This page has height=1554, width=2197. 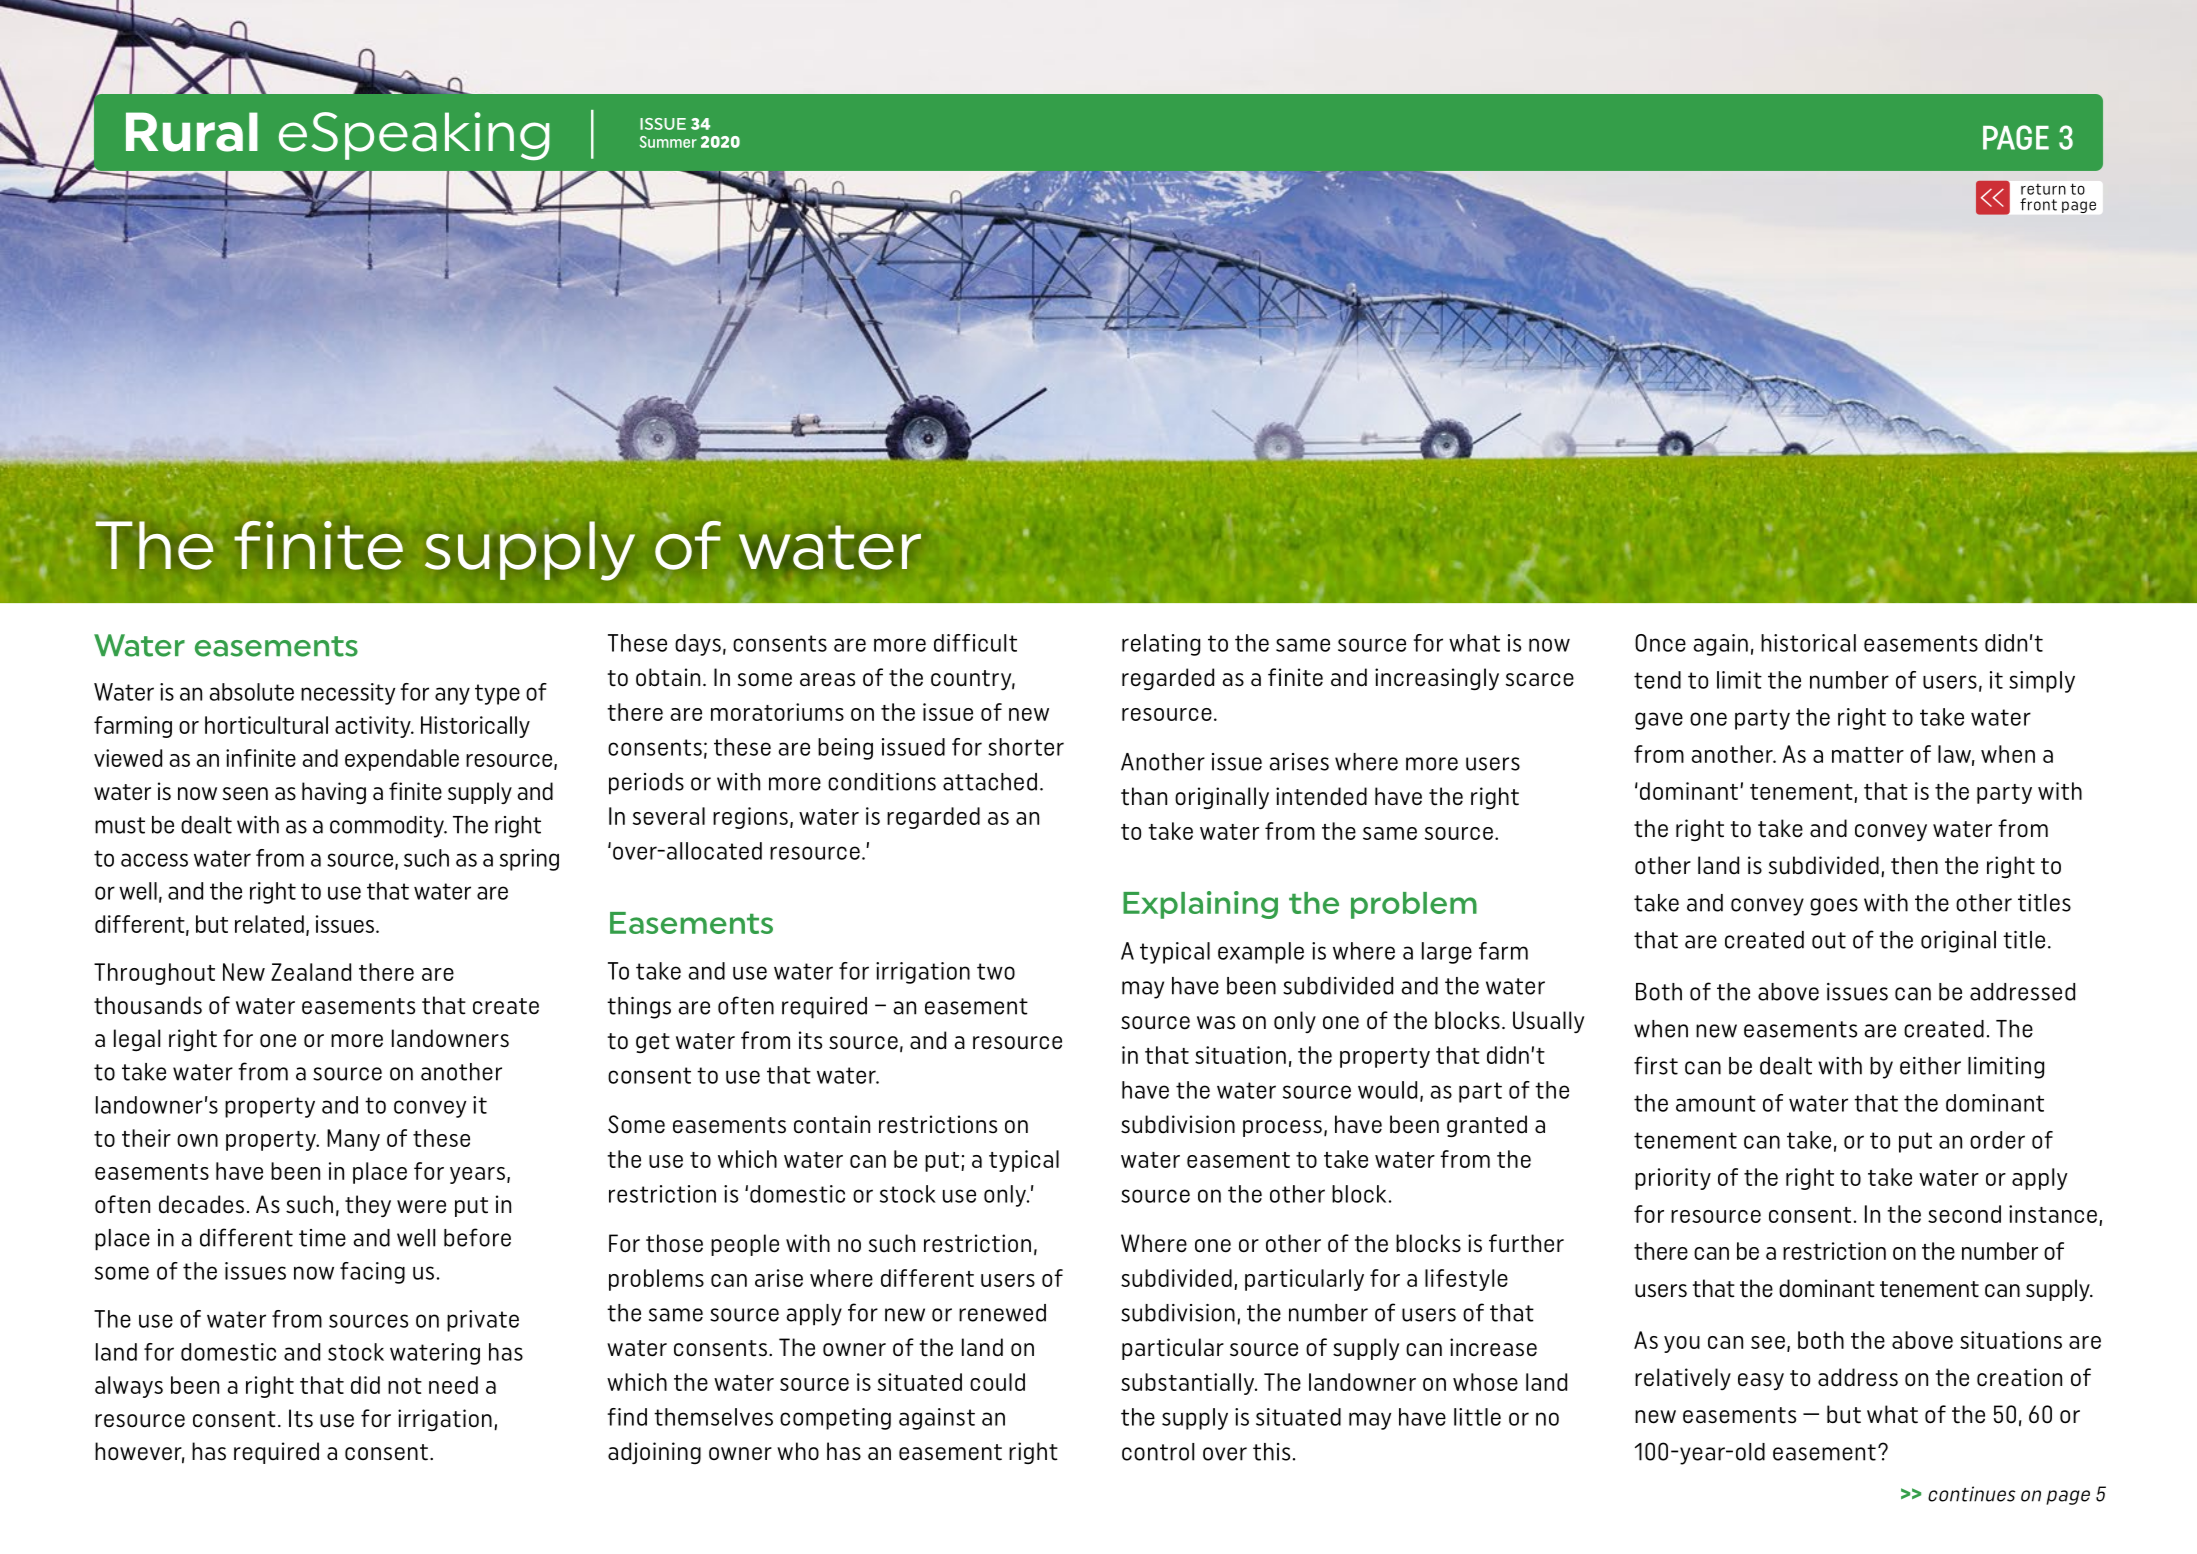 What do you see at coordinates (453, 1385) in the page?
I see `need` at bounding box center [453, 1385].
